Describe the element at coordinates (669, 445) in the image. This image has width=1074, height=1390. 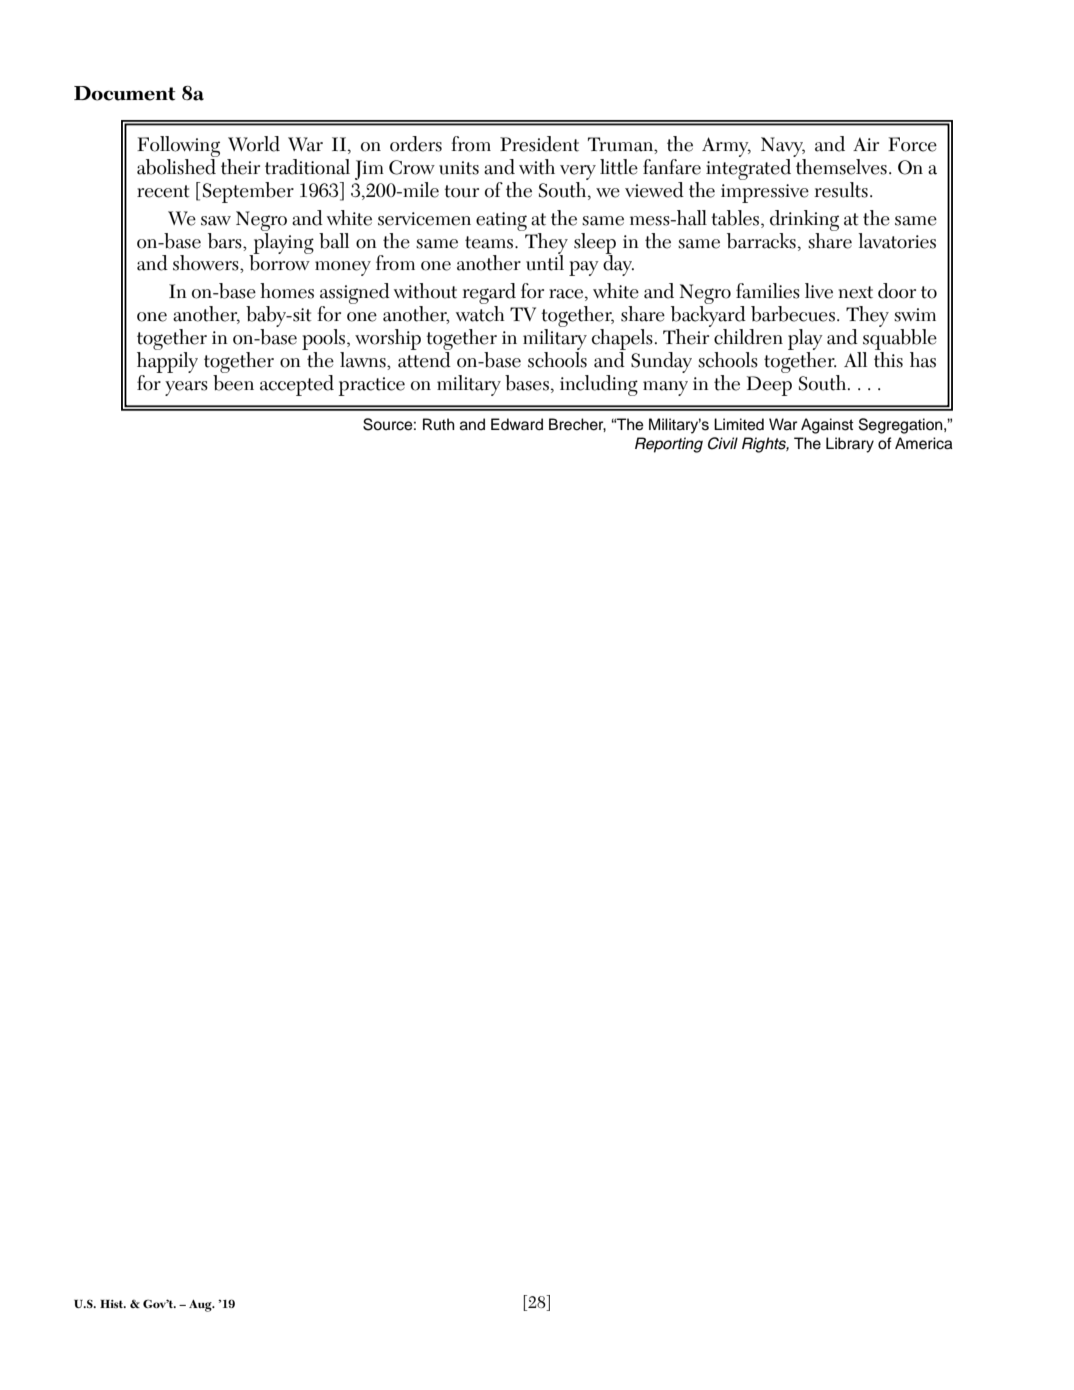
I see `Reporting` at that location.
